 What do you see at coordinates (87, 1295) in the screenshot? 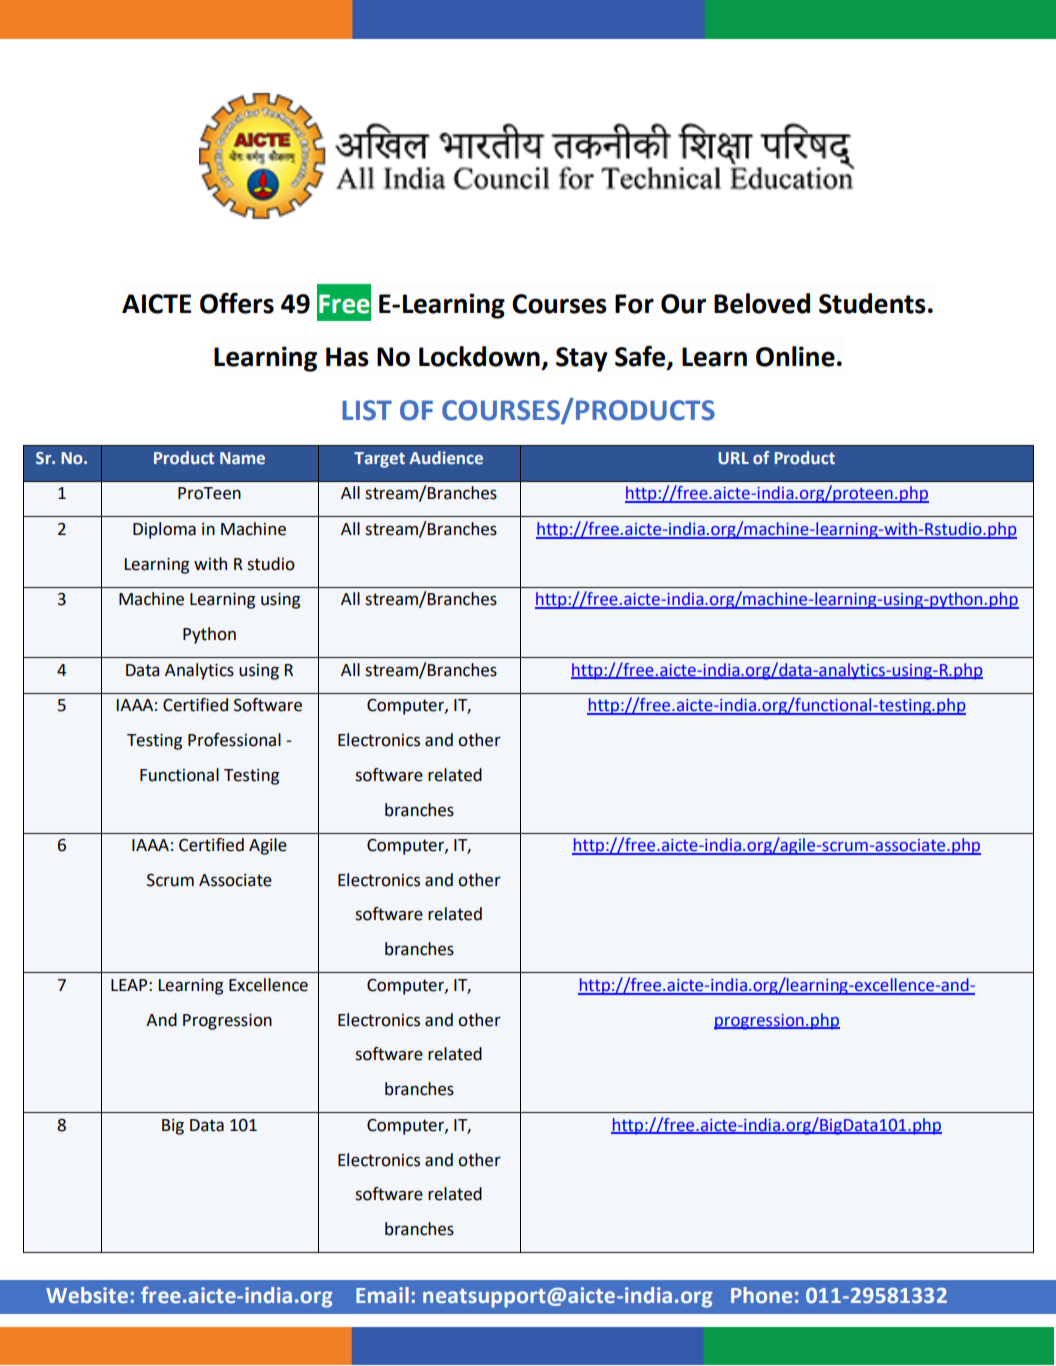
I see `Website` at bounding box center [87, 1295].
